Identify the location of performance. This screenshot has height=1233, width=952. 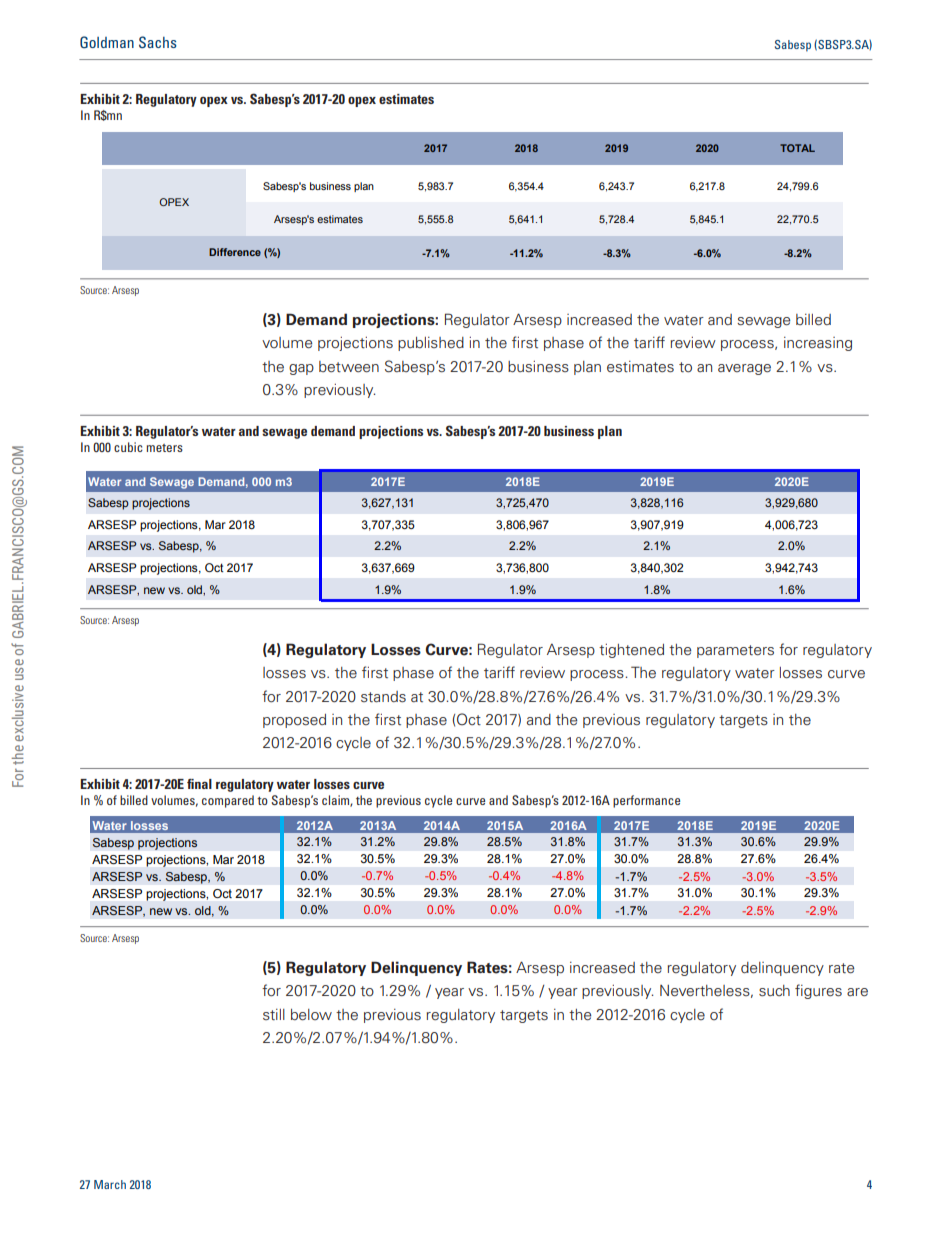
(646, 801).
